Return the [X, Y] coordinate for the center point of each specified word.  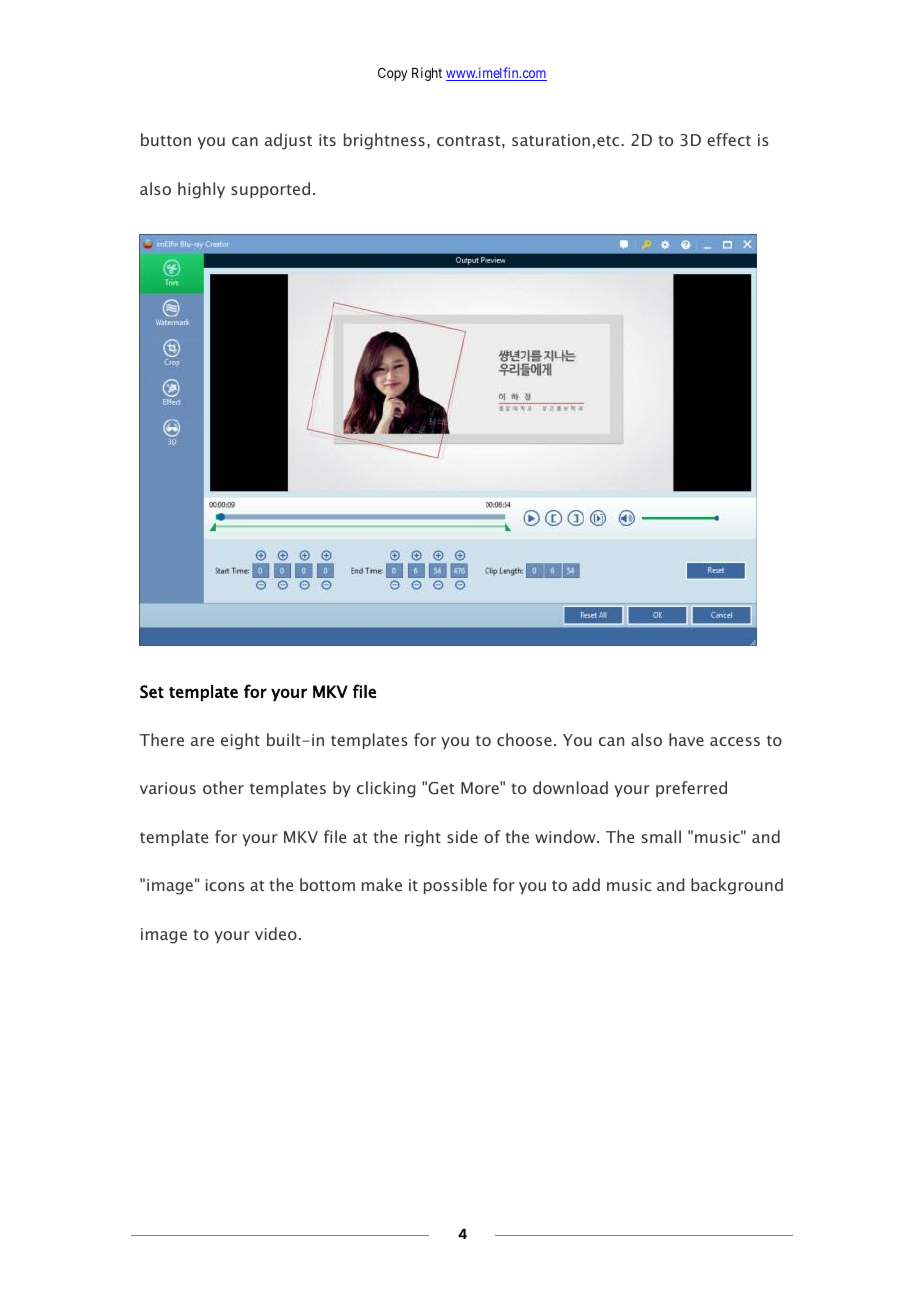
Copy [392, 74]
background [737, 886]
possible [455, 886]
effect [729, 139]
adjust [288, 141]
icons [225, 885]
